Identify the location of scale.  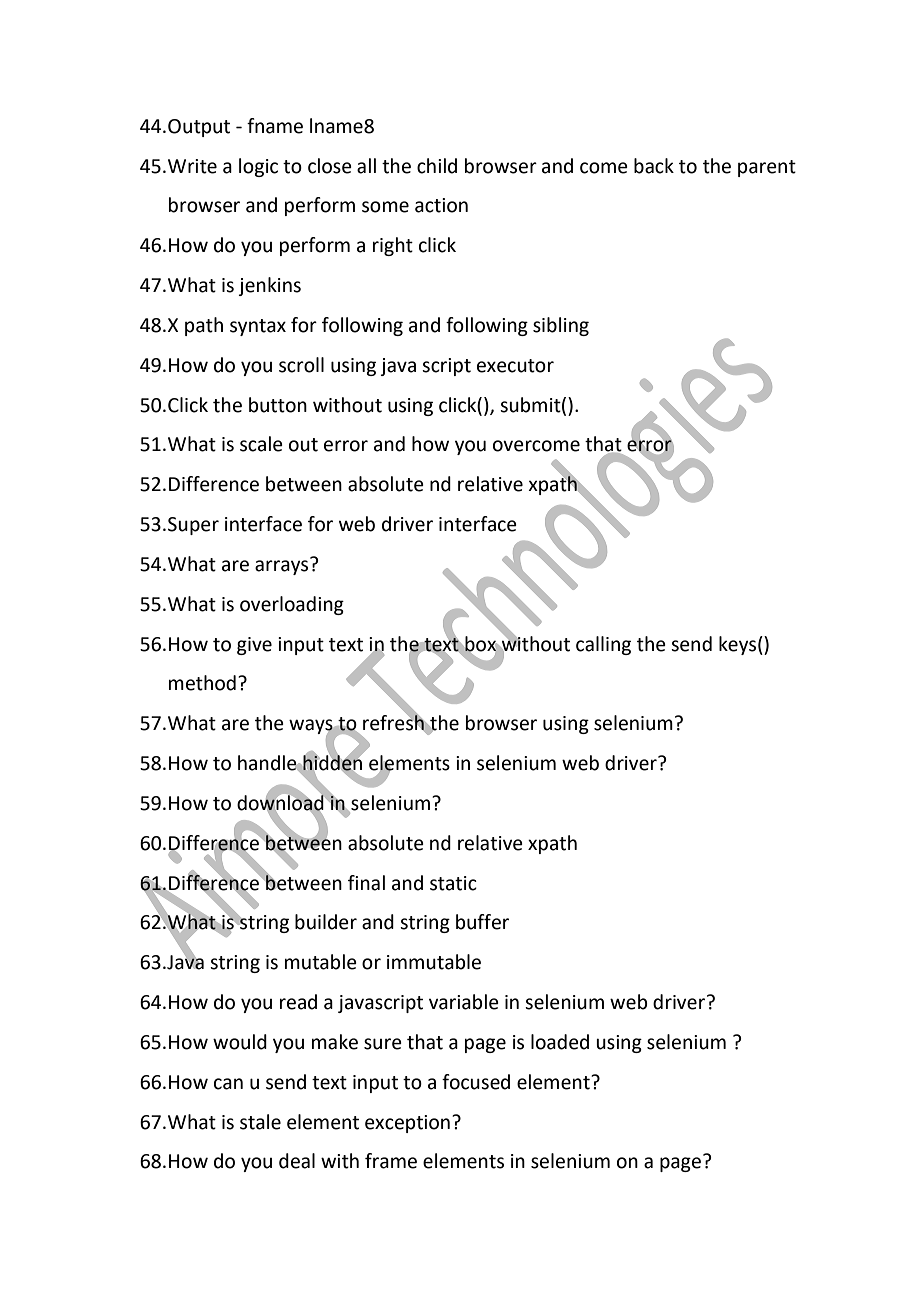
(261, 444).
